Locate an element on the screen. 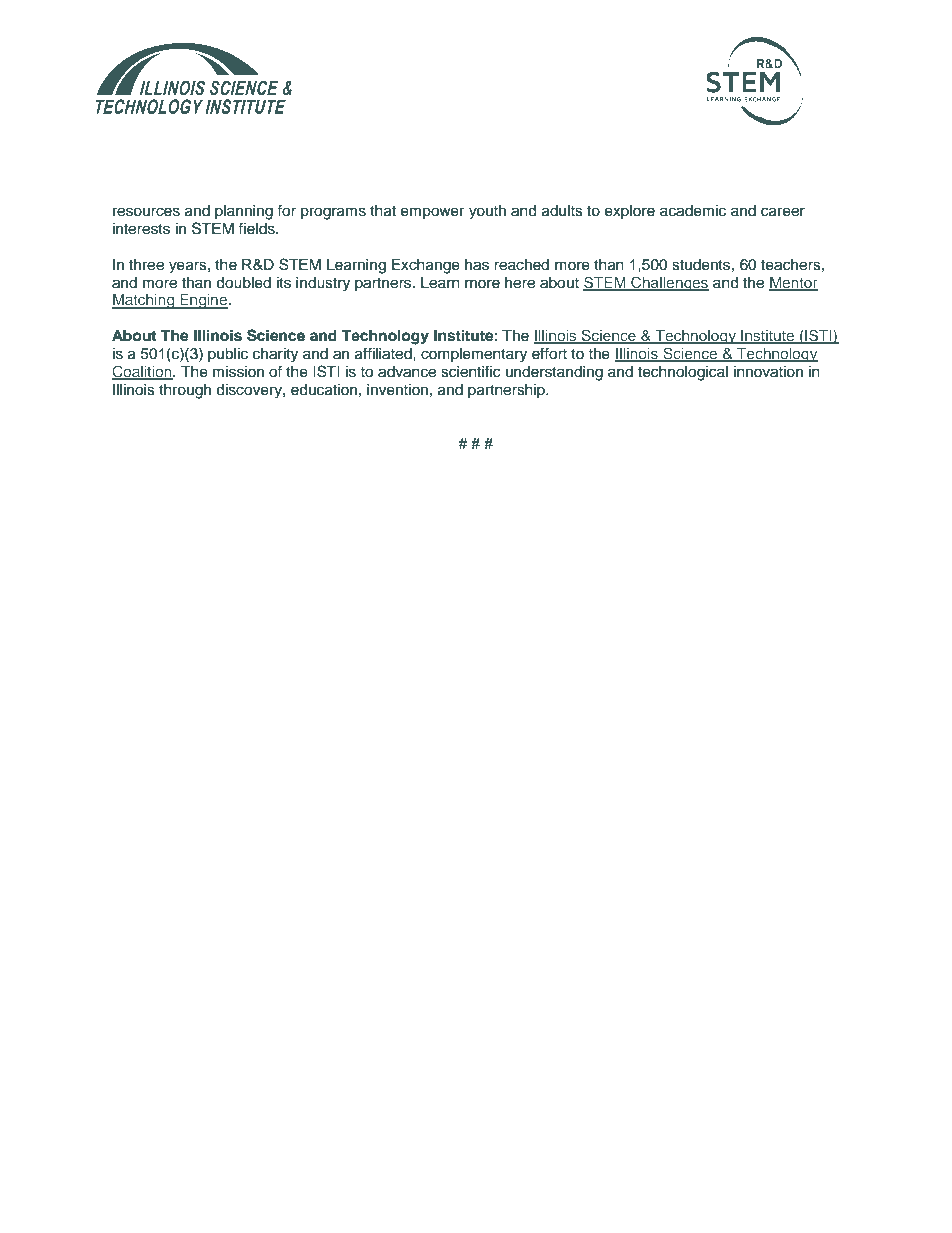  through is located at coordinates (185, 391).
